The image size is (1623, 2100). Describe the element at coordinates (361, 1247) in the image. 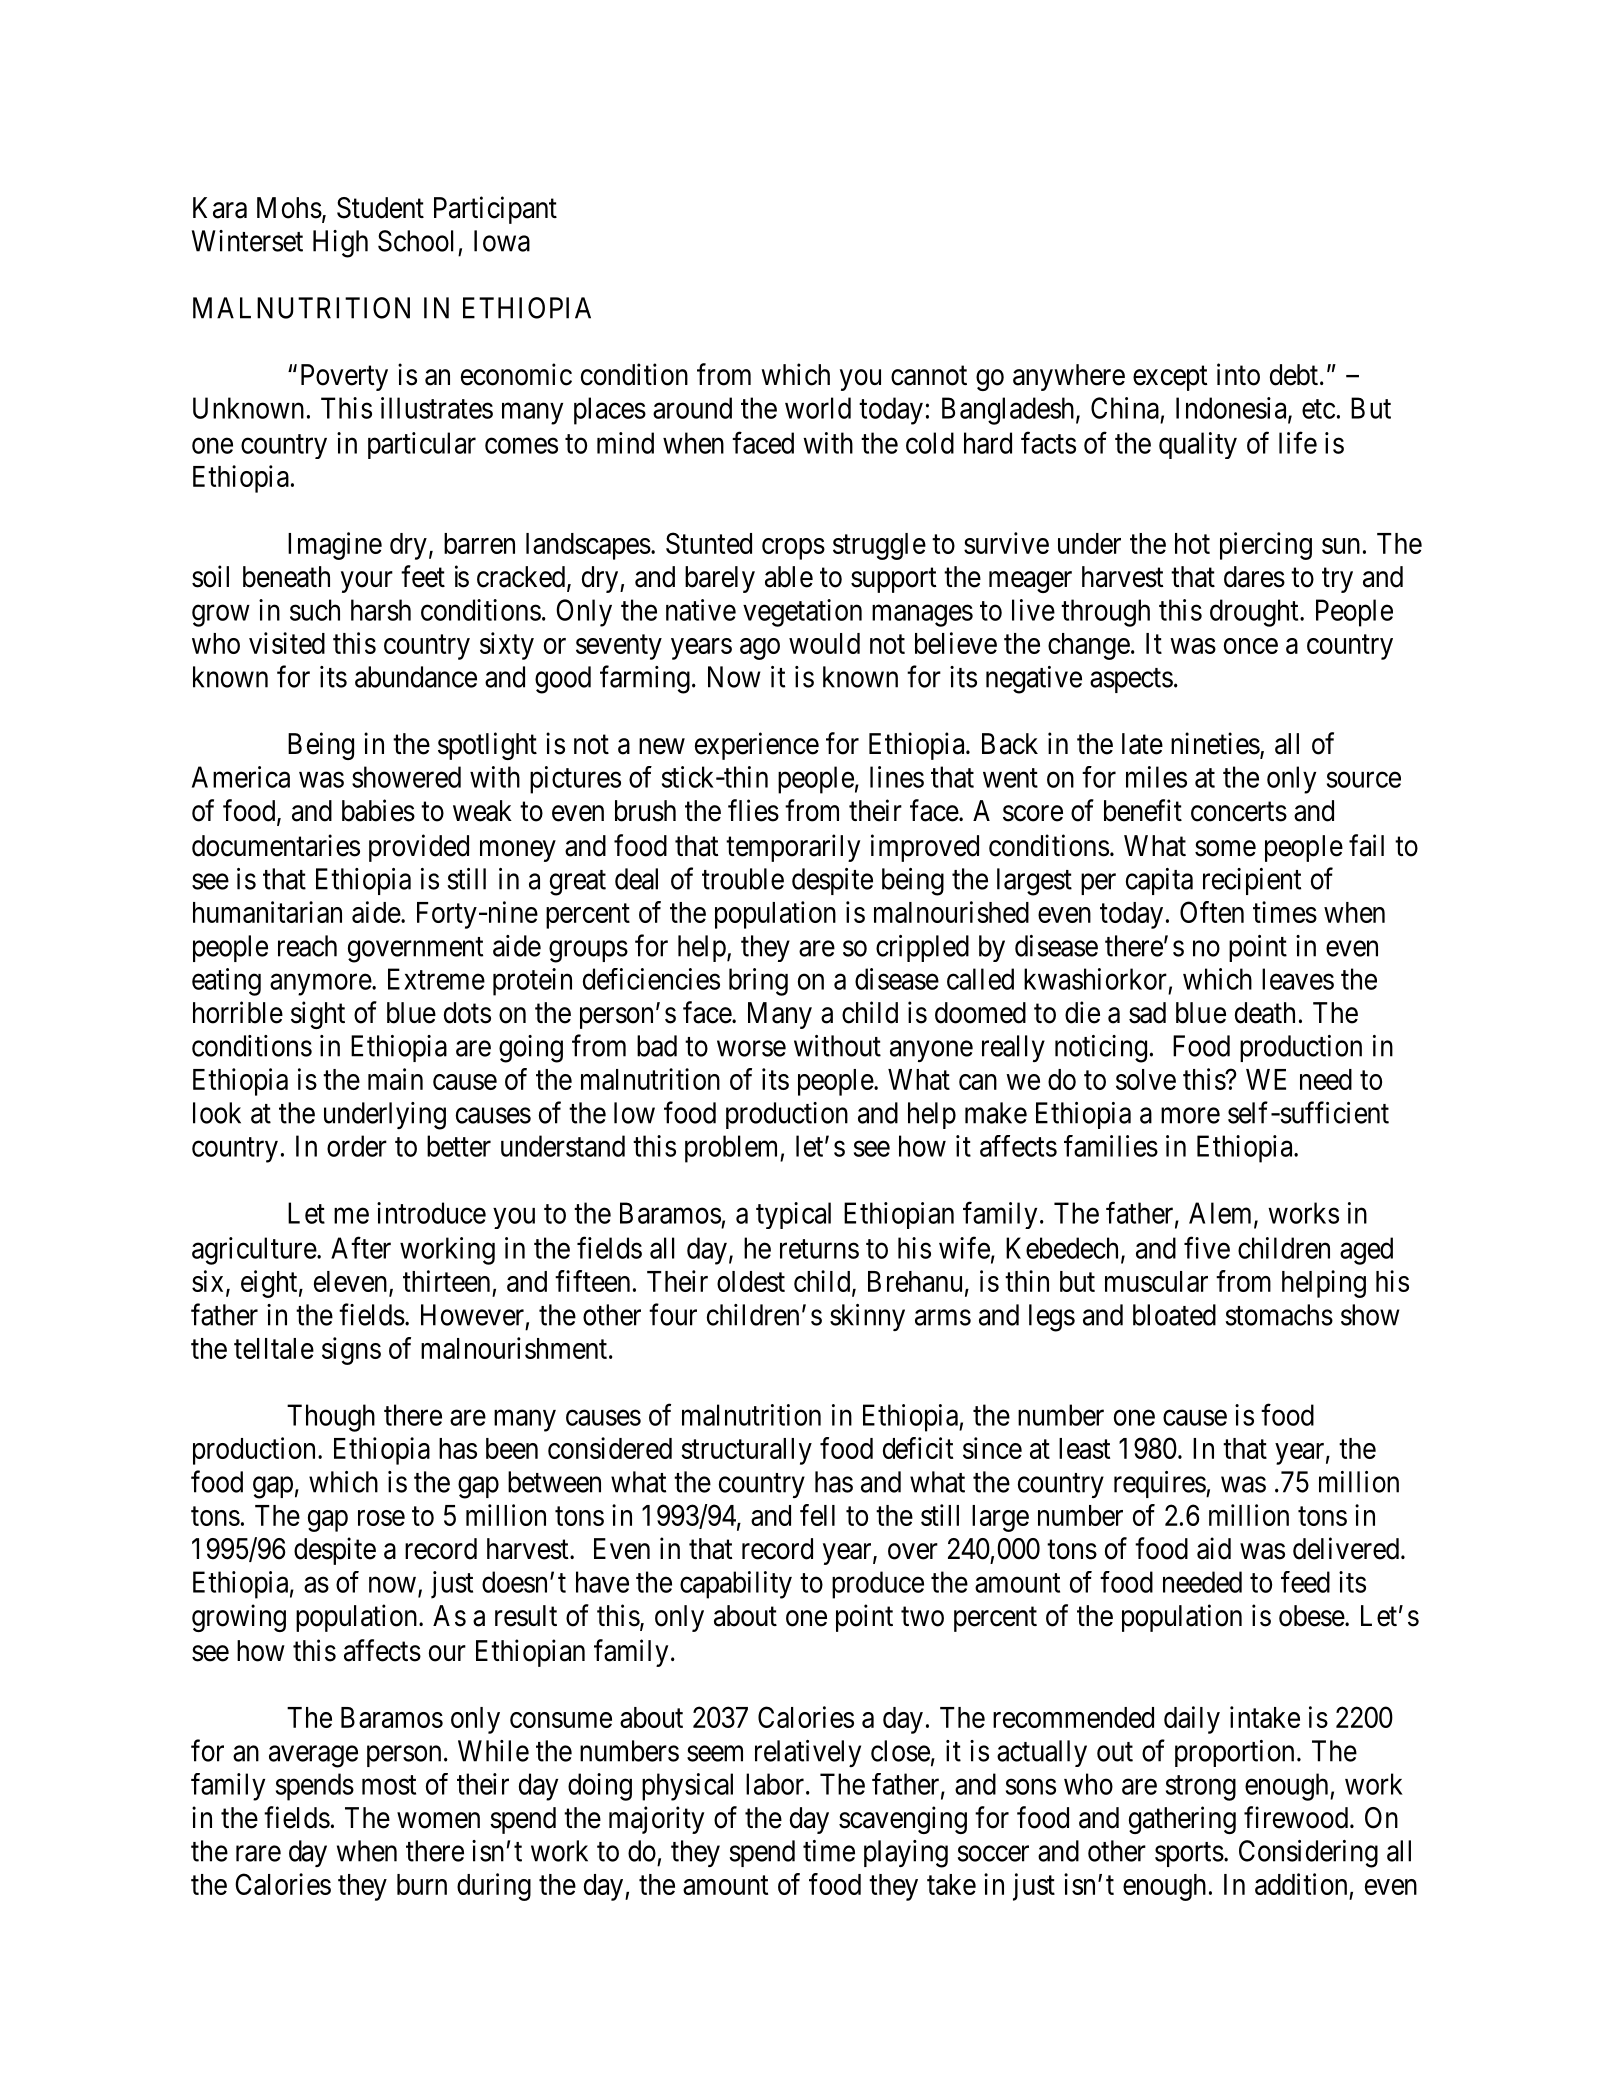

I see `After` at that location.
